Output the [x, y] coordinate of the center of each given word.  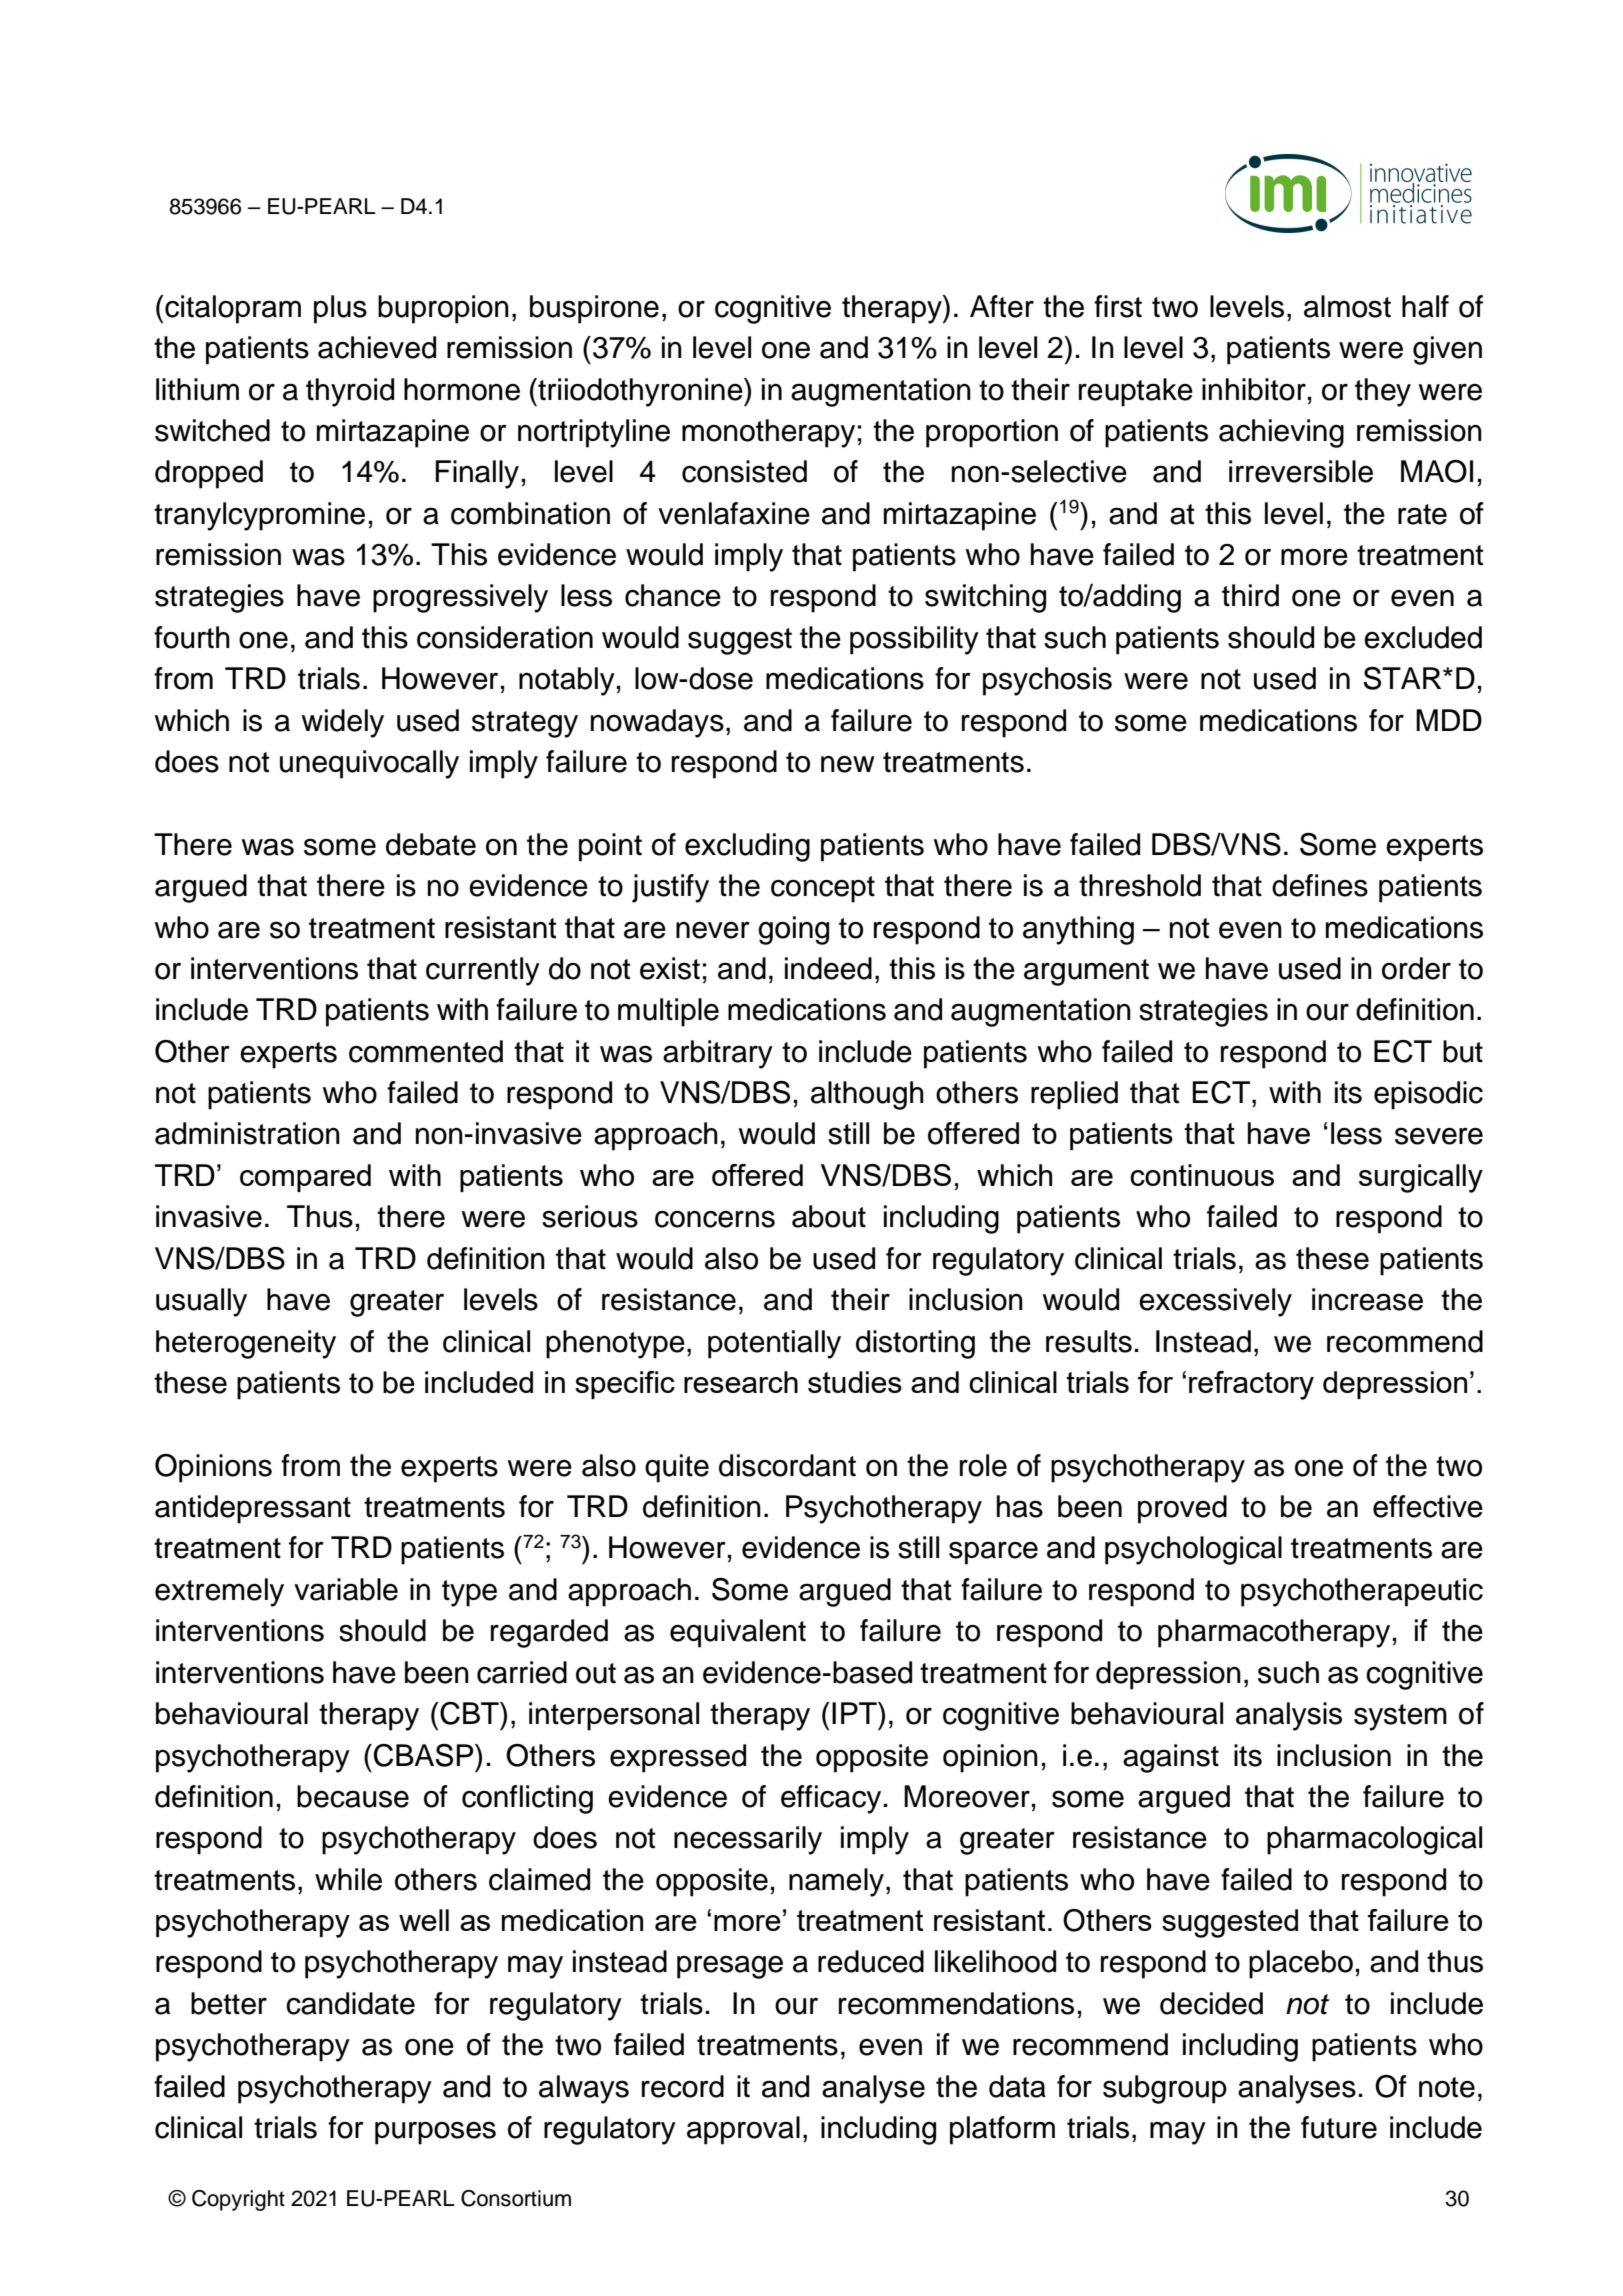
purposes [435, 2133]
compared [305, 1178]
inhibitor [1254, 389]
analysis [1289, 1716]
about [829, 1216]
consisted [744, 471]
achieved [377, 347]
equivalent [738, 1633]
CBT [470, 1713]
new [848, 764]
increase [1367, 1299]
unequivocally [369, 764]
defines [1320, 885]
